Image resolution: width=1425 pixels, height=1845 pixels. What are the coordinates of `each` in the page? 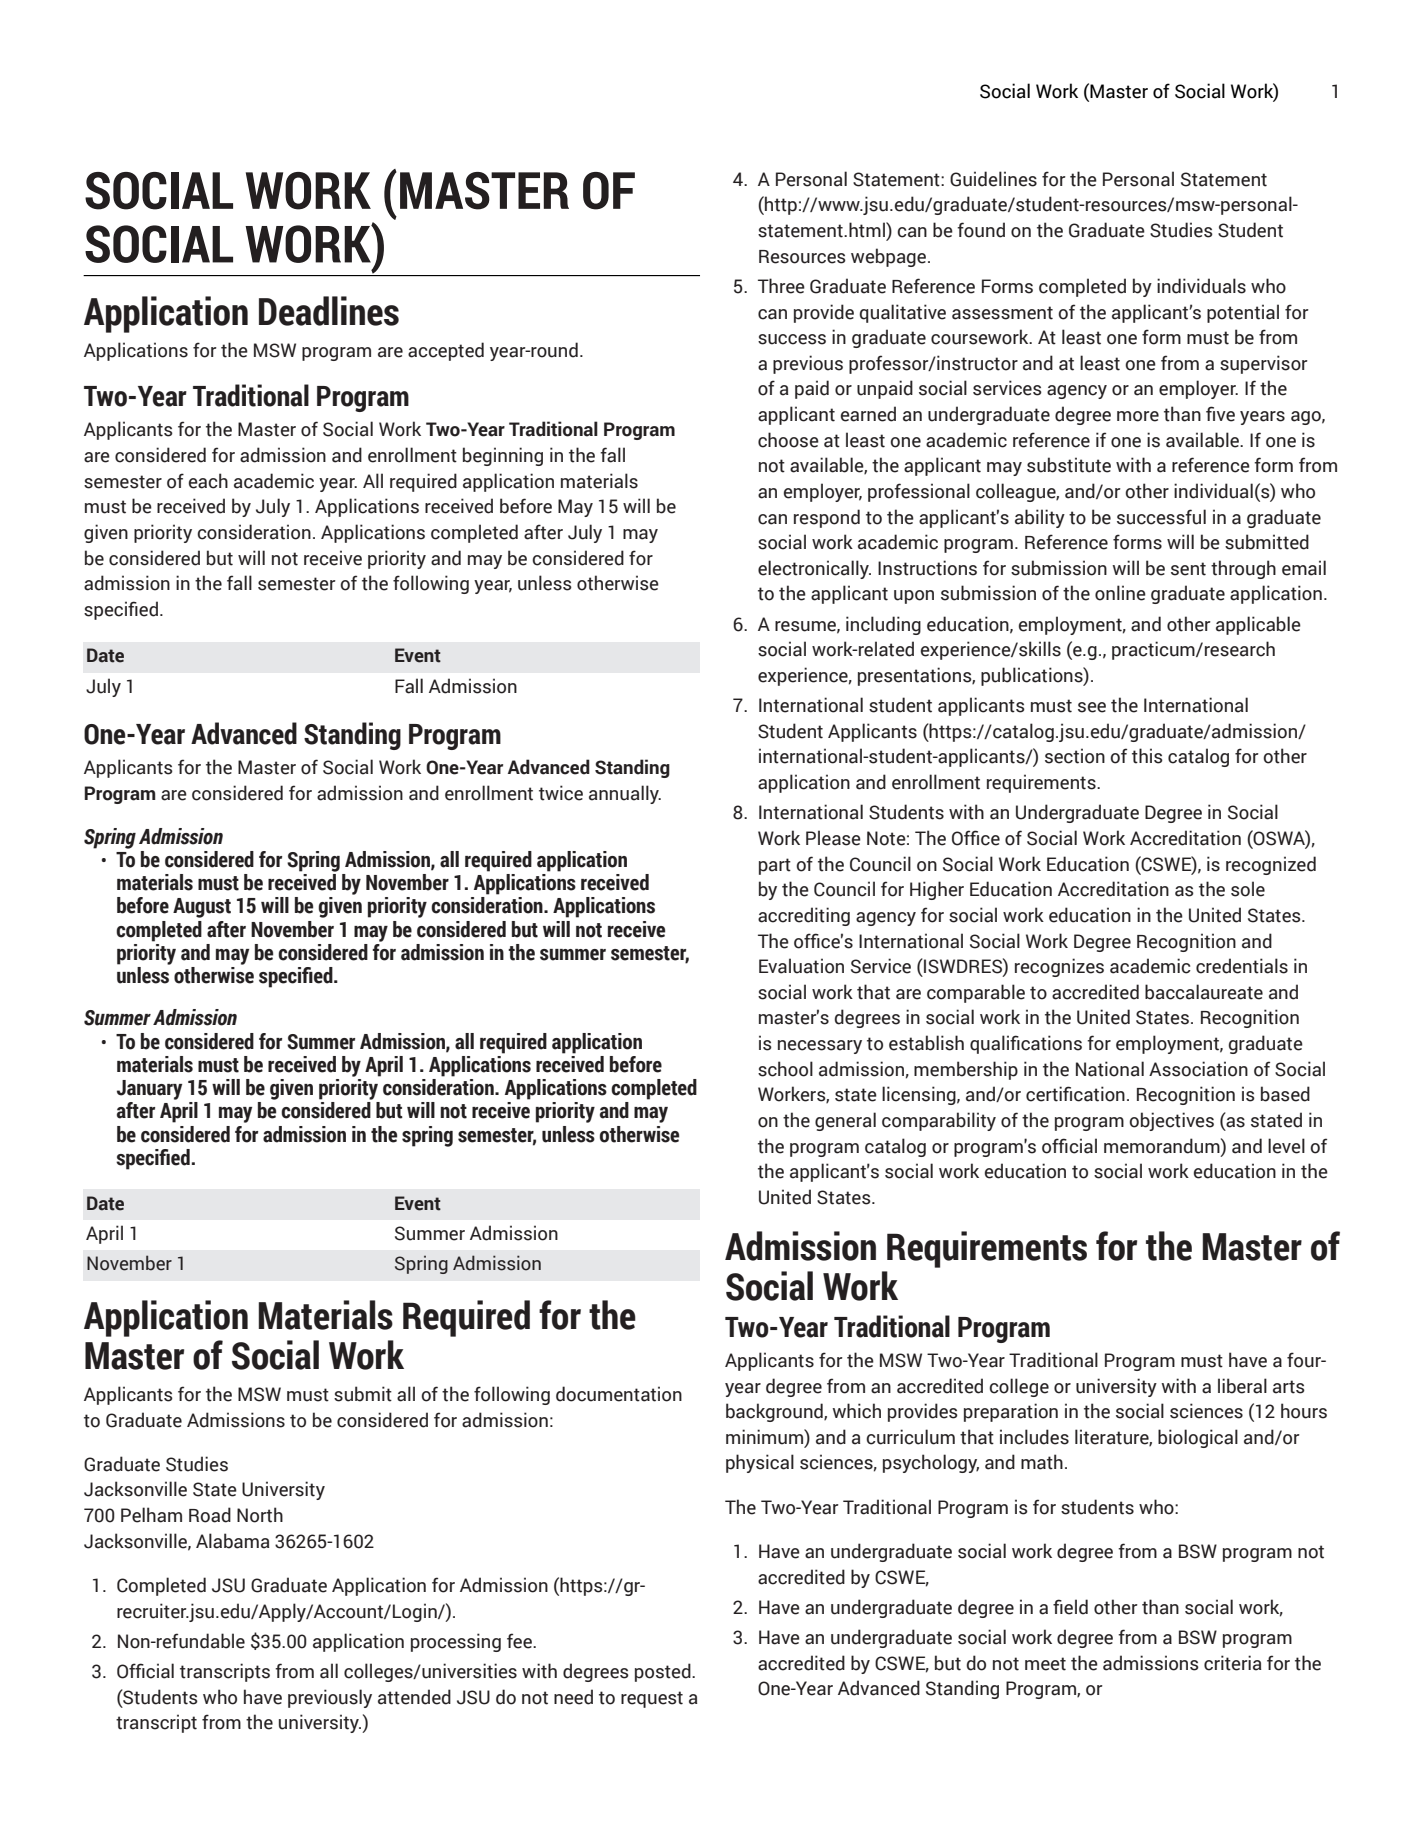 It's located at (208, 481).
